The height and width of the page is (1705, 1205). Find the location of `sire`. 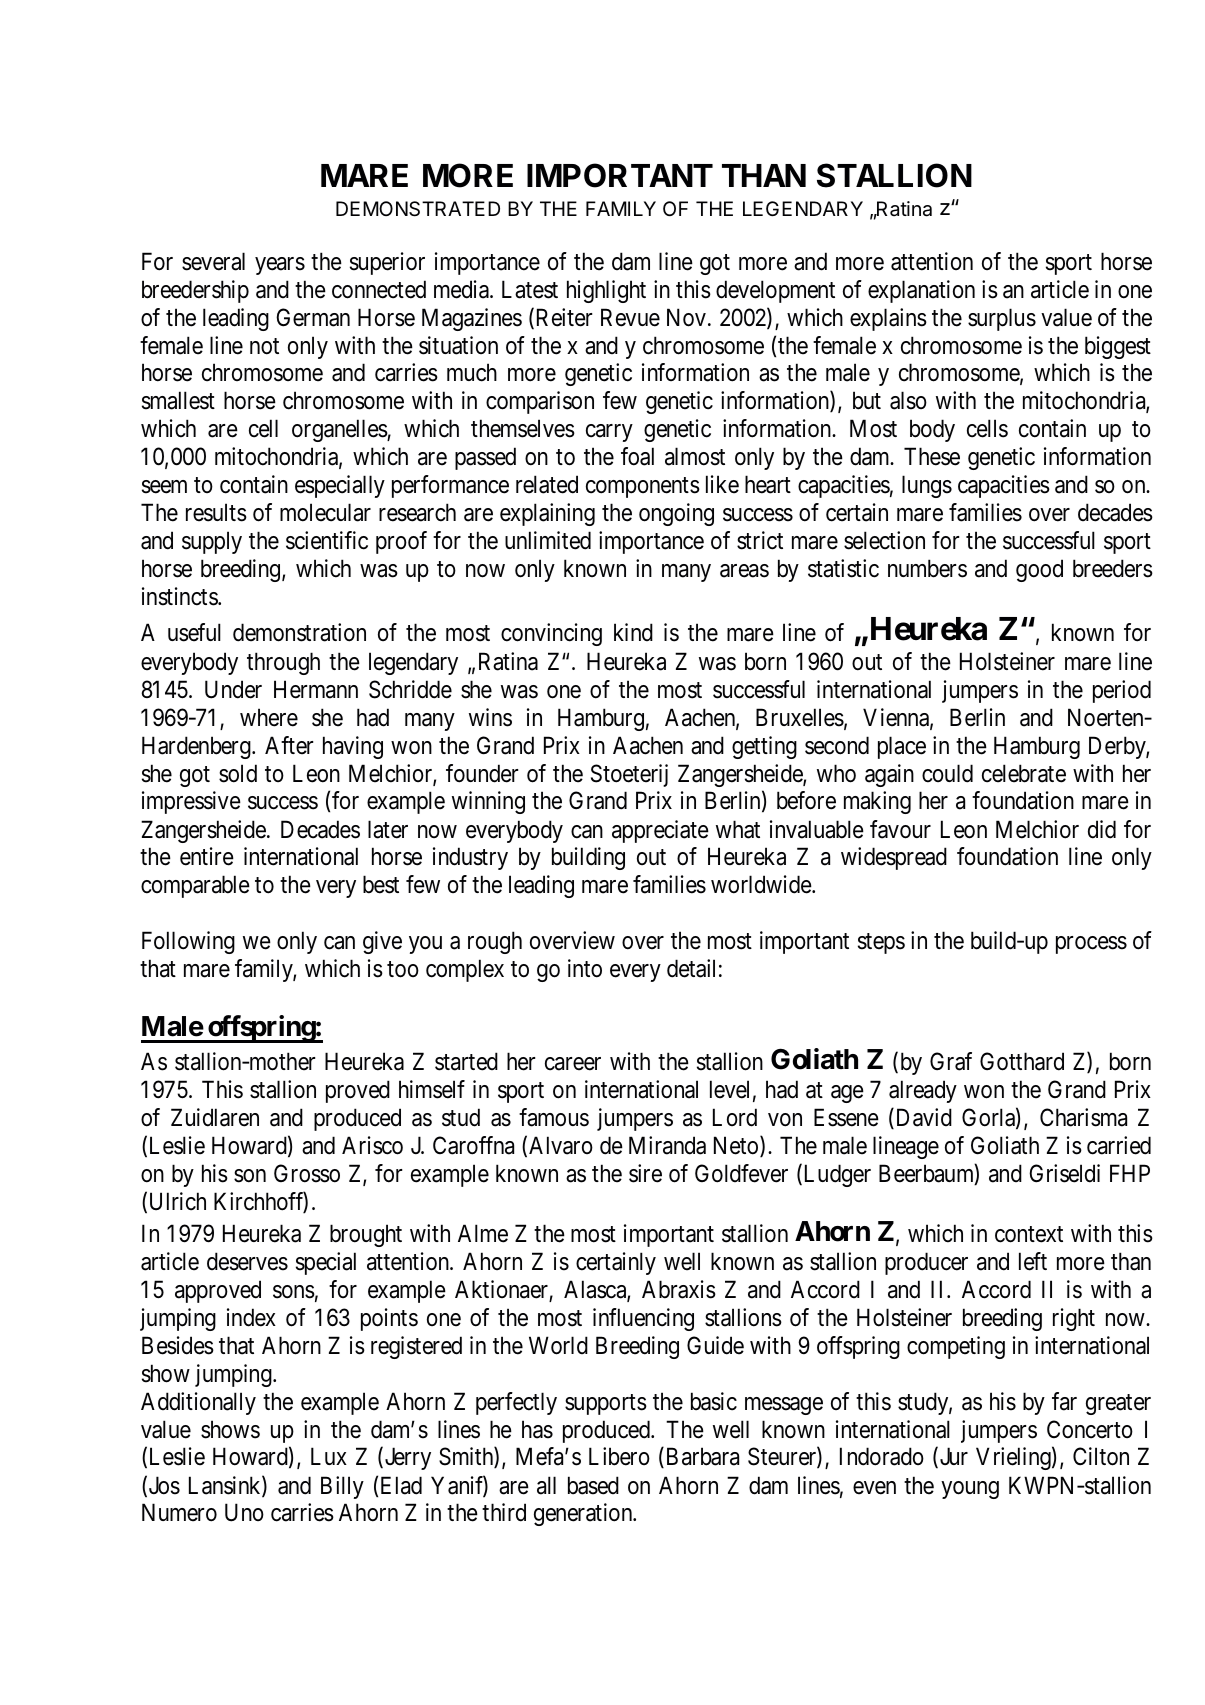

sire is located at coordinates (645, 1173).
